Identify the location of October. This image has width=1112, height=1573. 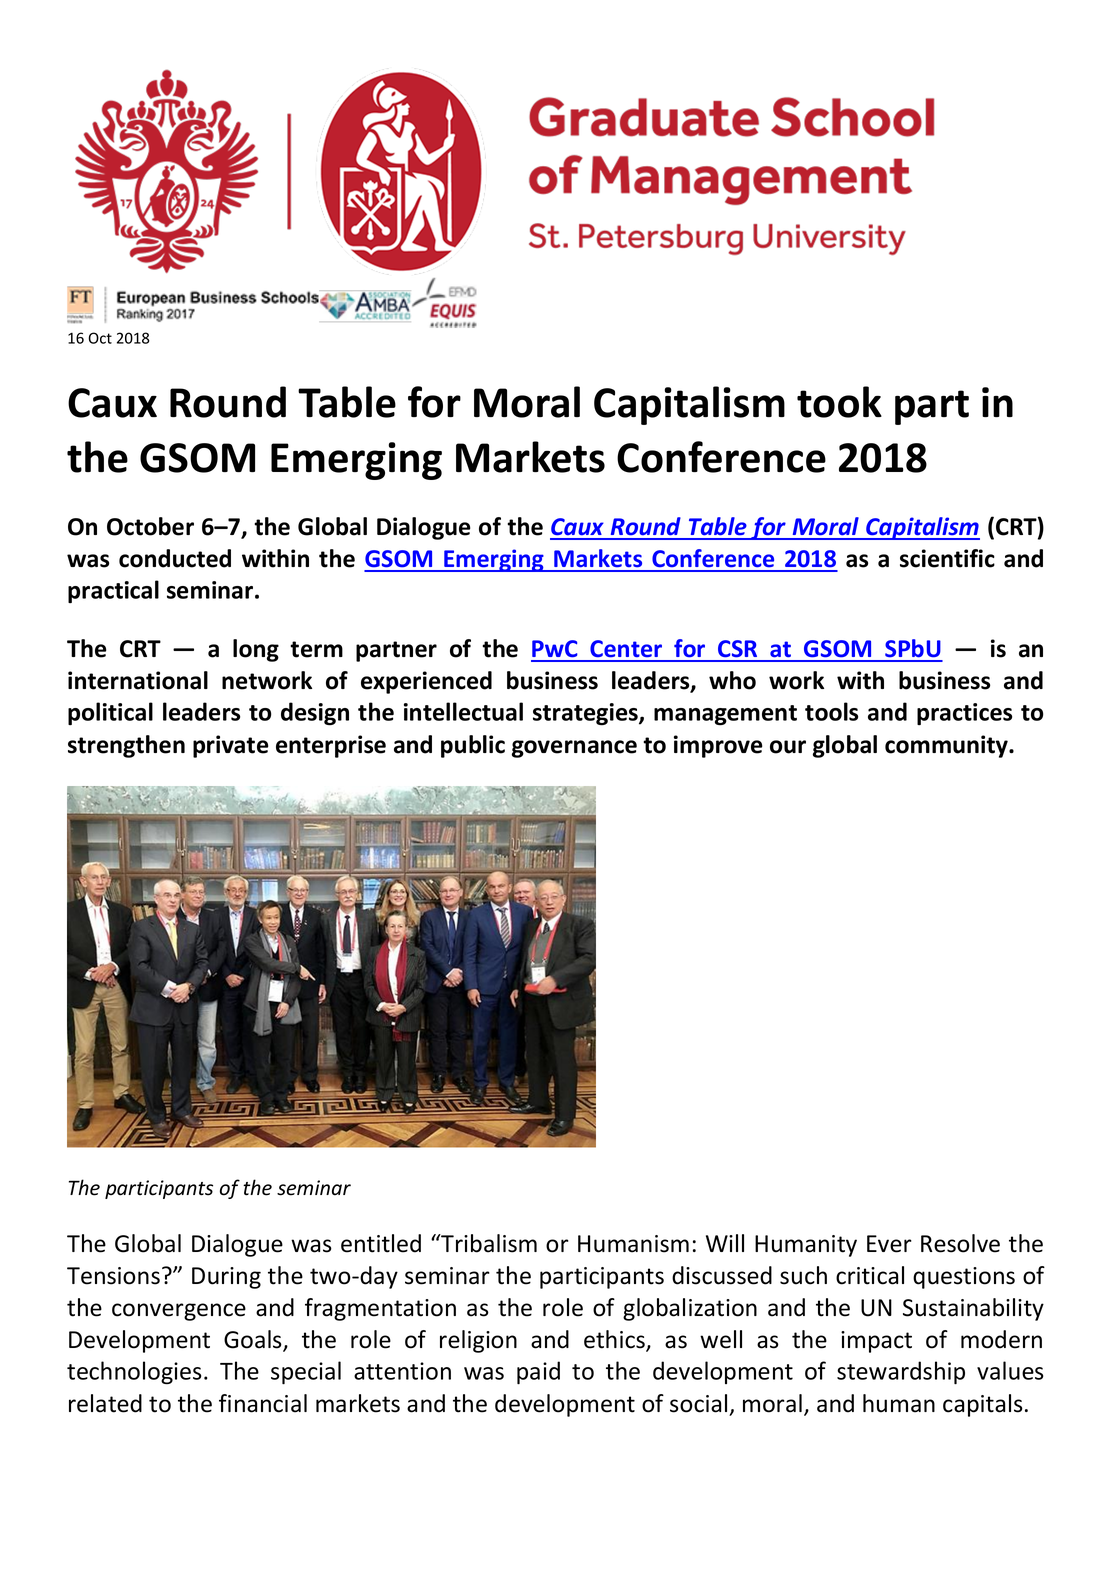
(150, 526).
